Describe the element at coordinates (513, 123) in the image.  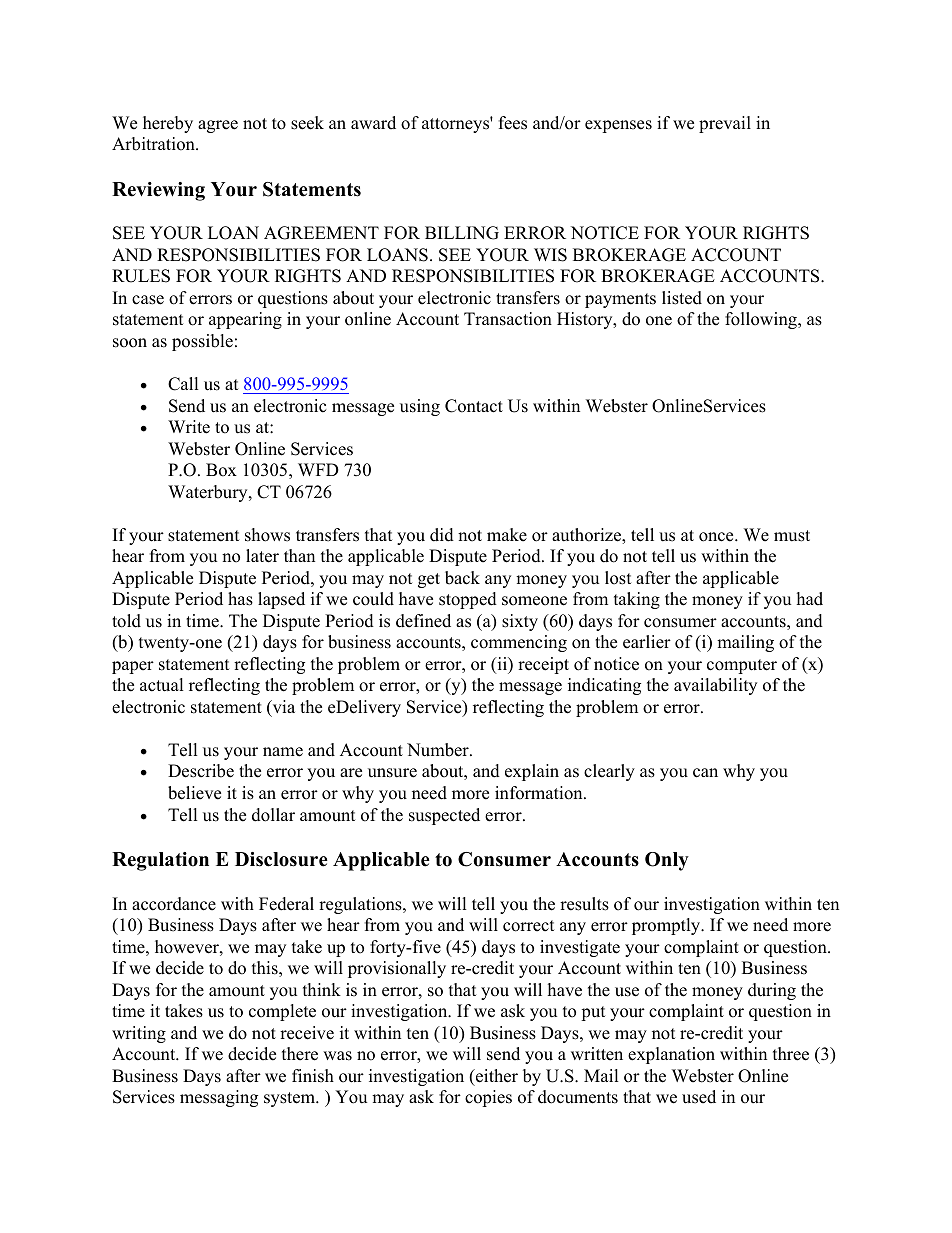
I see `fees` at that location.
